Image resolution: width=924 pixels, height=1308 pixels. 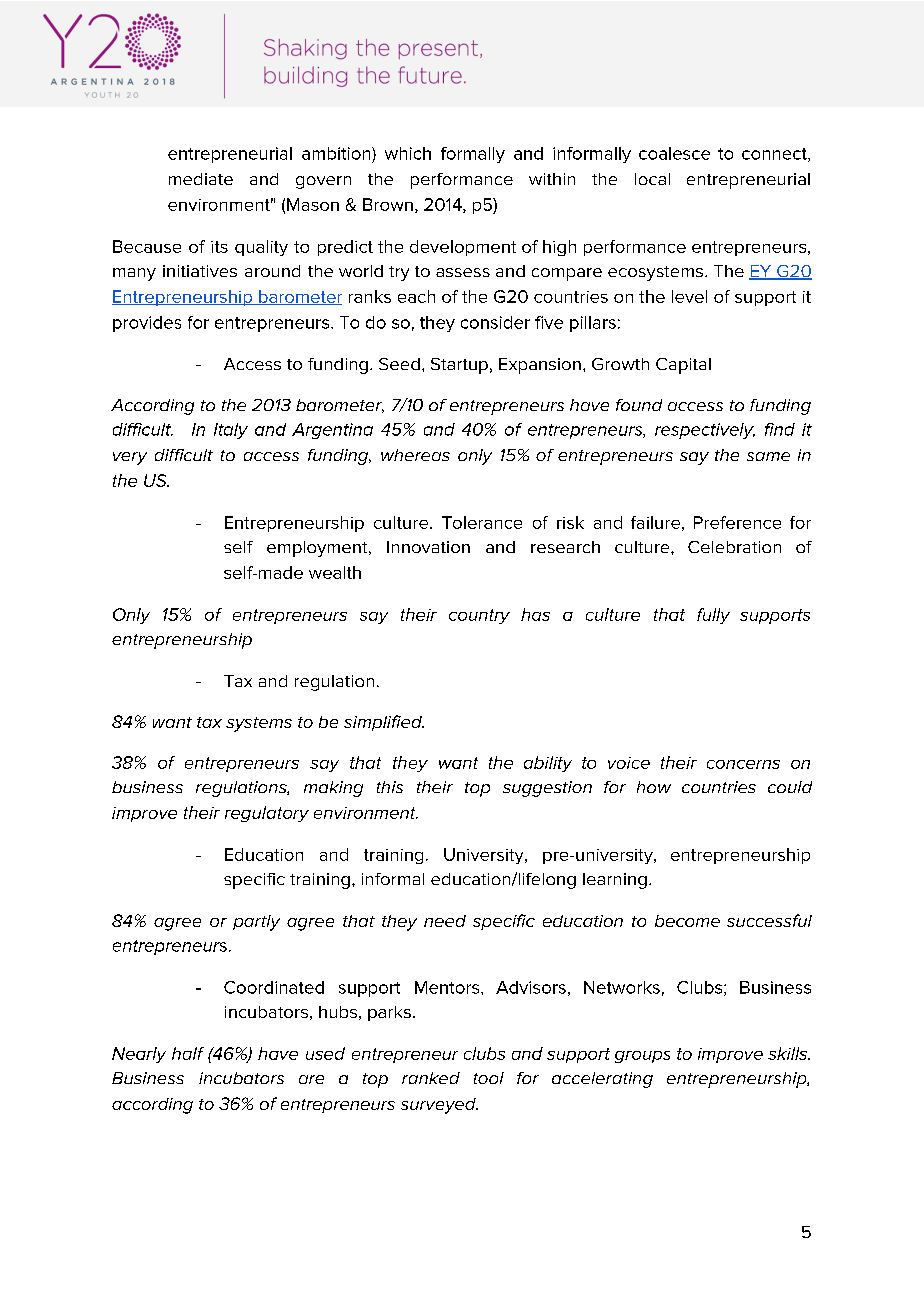 What do you see at coordinates (188, 1053) in the document?
I see `half` at bounding box center [188, 1053].
